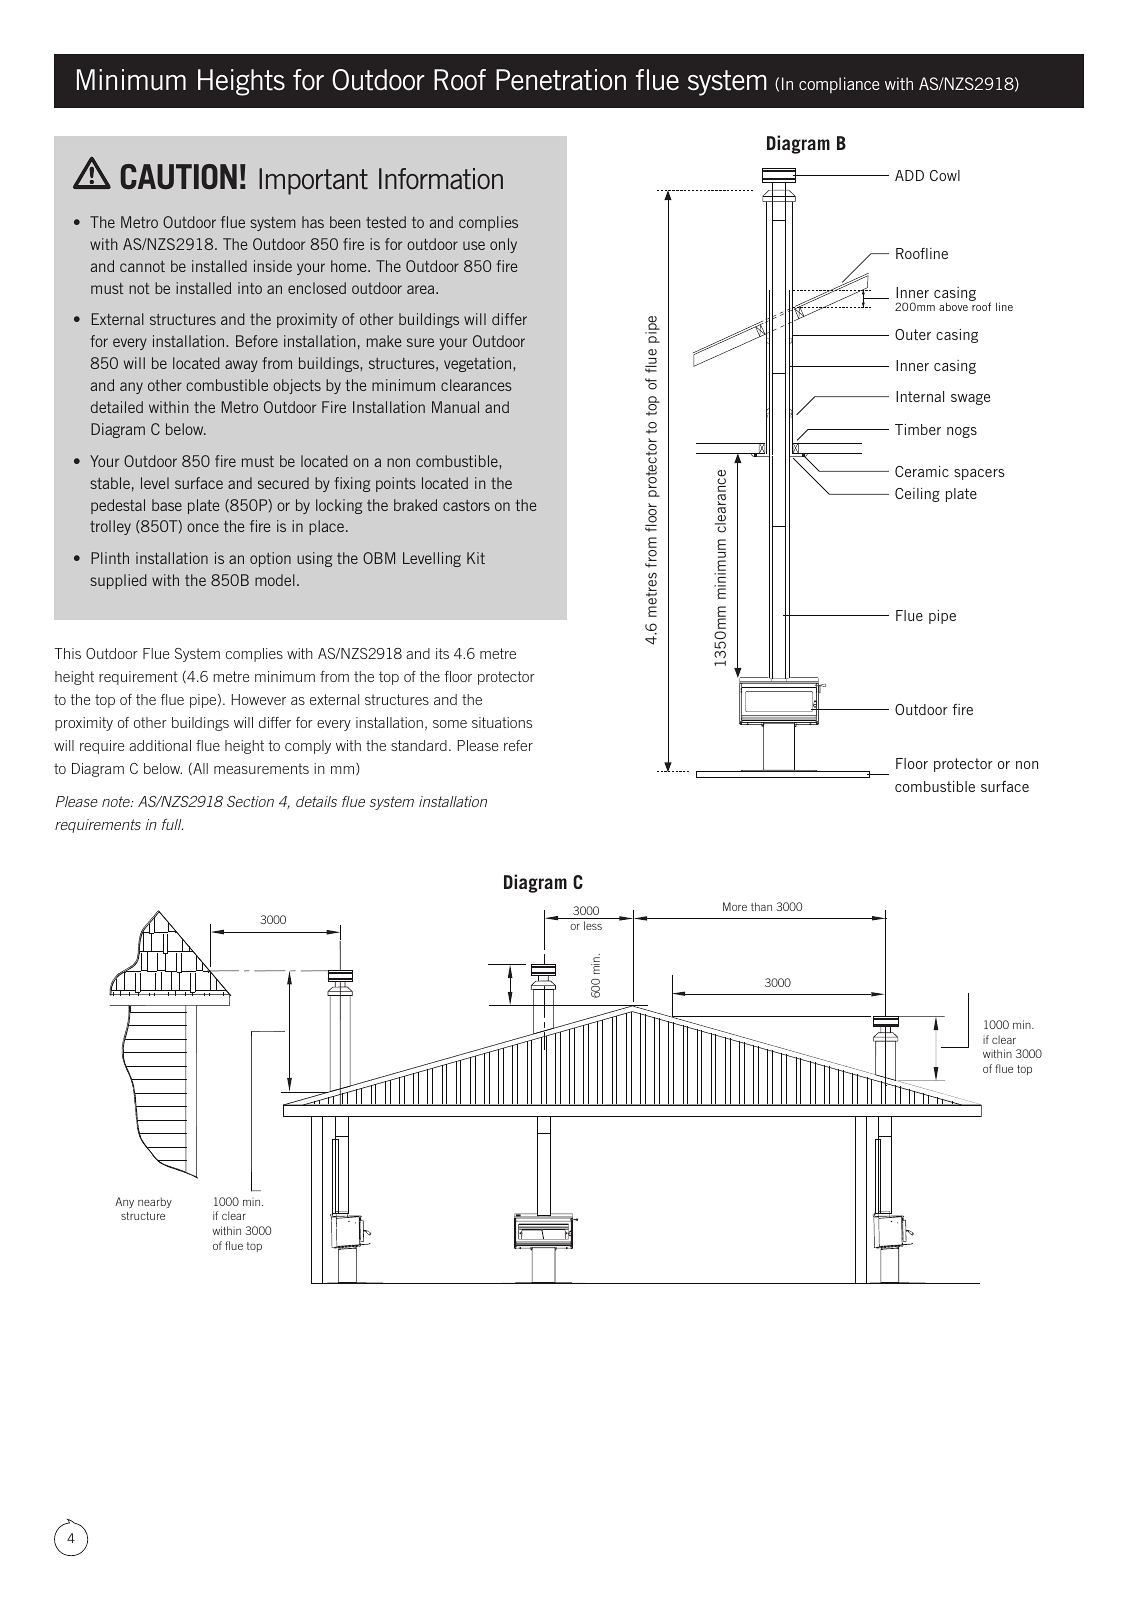 Image resolution: width=1138 pixels, height=1609 pixels. I want to click on Penetration, so click(561, 80).
